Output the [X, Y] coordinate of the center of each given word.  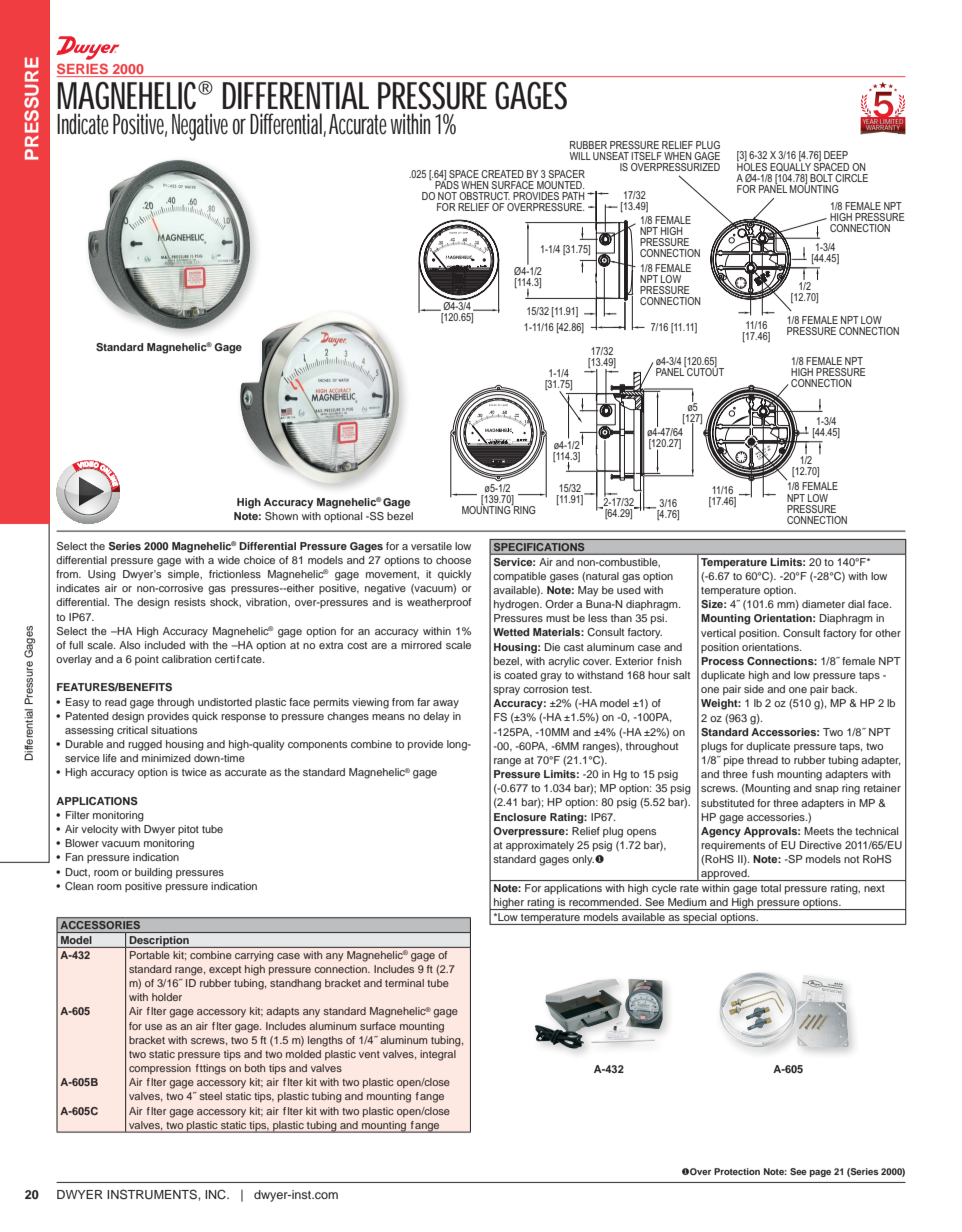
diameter [823, 604]
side [754, 689]
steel [211, 1096]
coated [520, 675]
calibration [186, 659]
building [153, 873]
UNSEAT [611, 156]
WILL [580, 156]
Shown [281, 516]
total [771, 888]
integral [438, 1055]
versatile [431, 546]
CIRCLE [851, 178]
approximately [540, 846]
